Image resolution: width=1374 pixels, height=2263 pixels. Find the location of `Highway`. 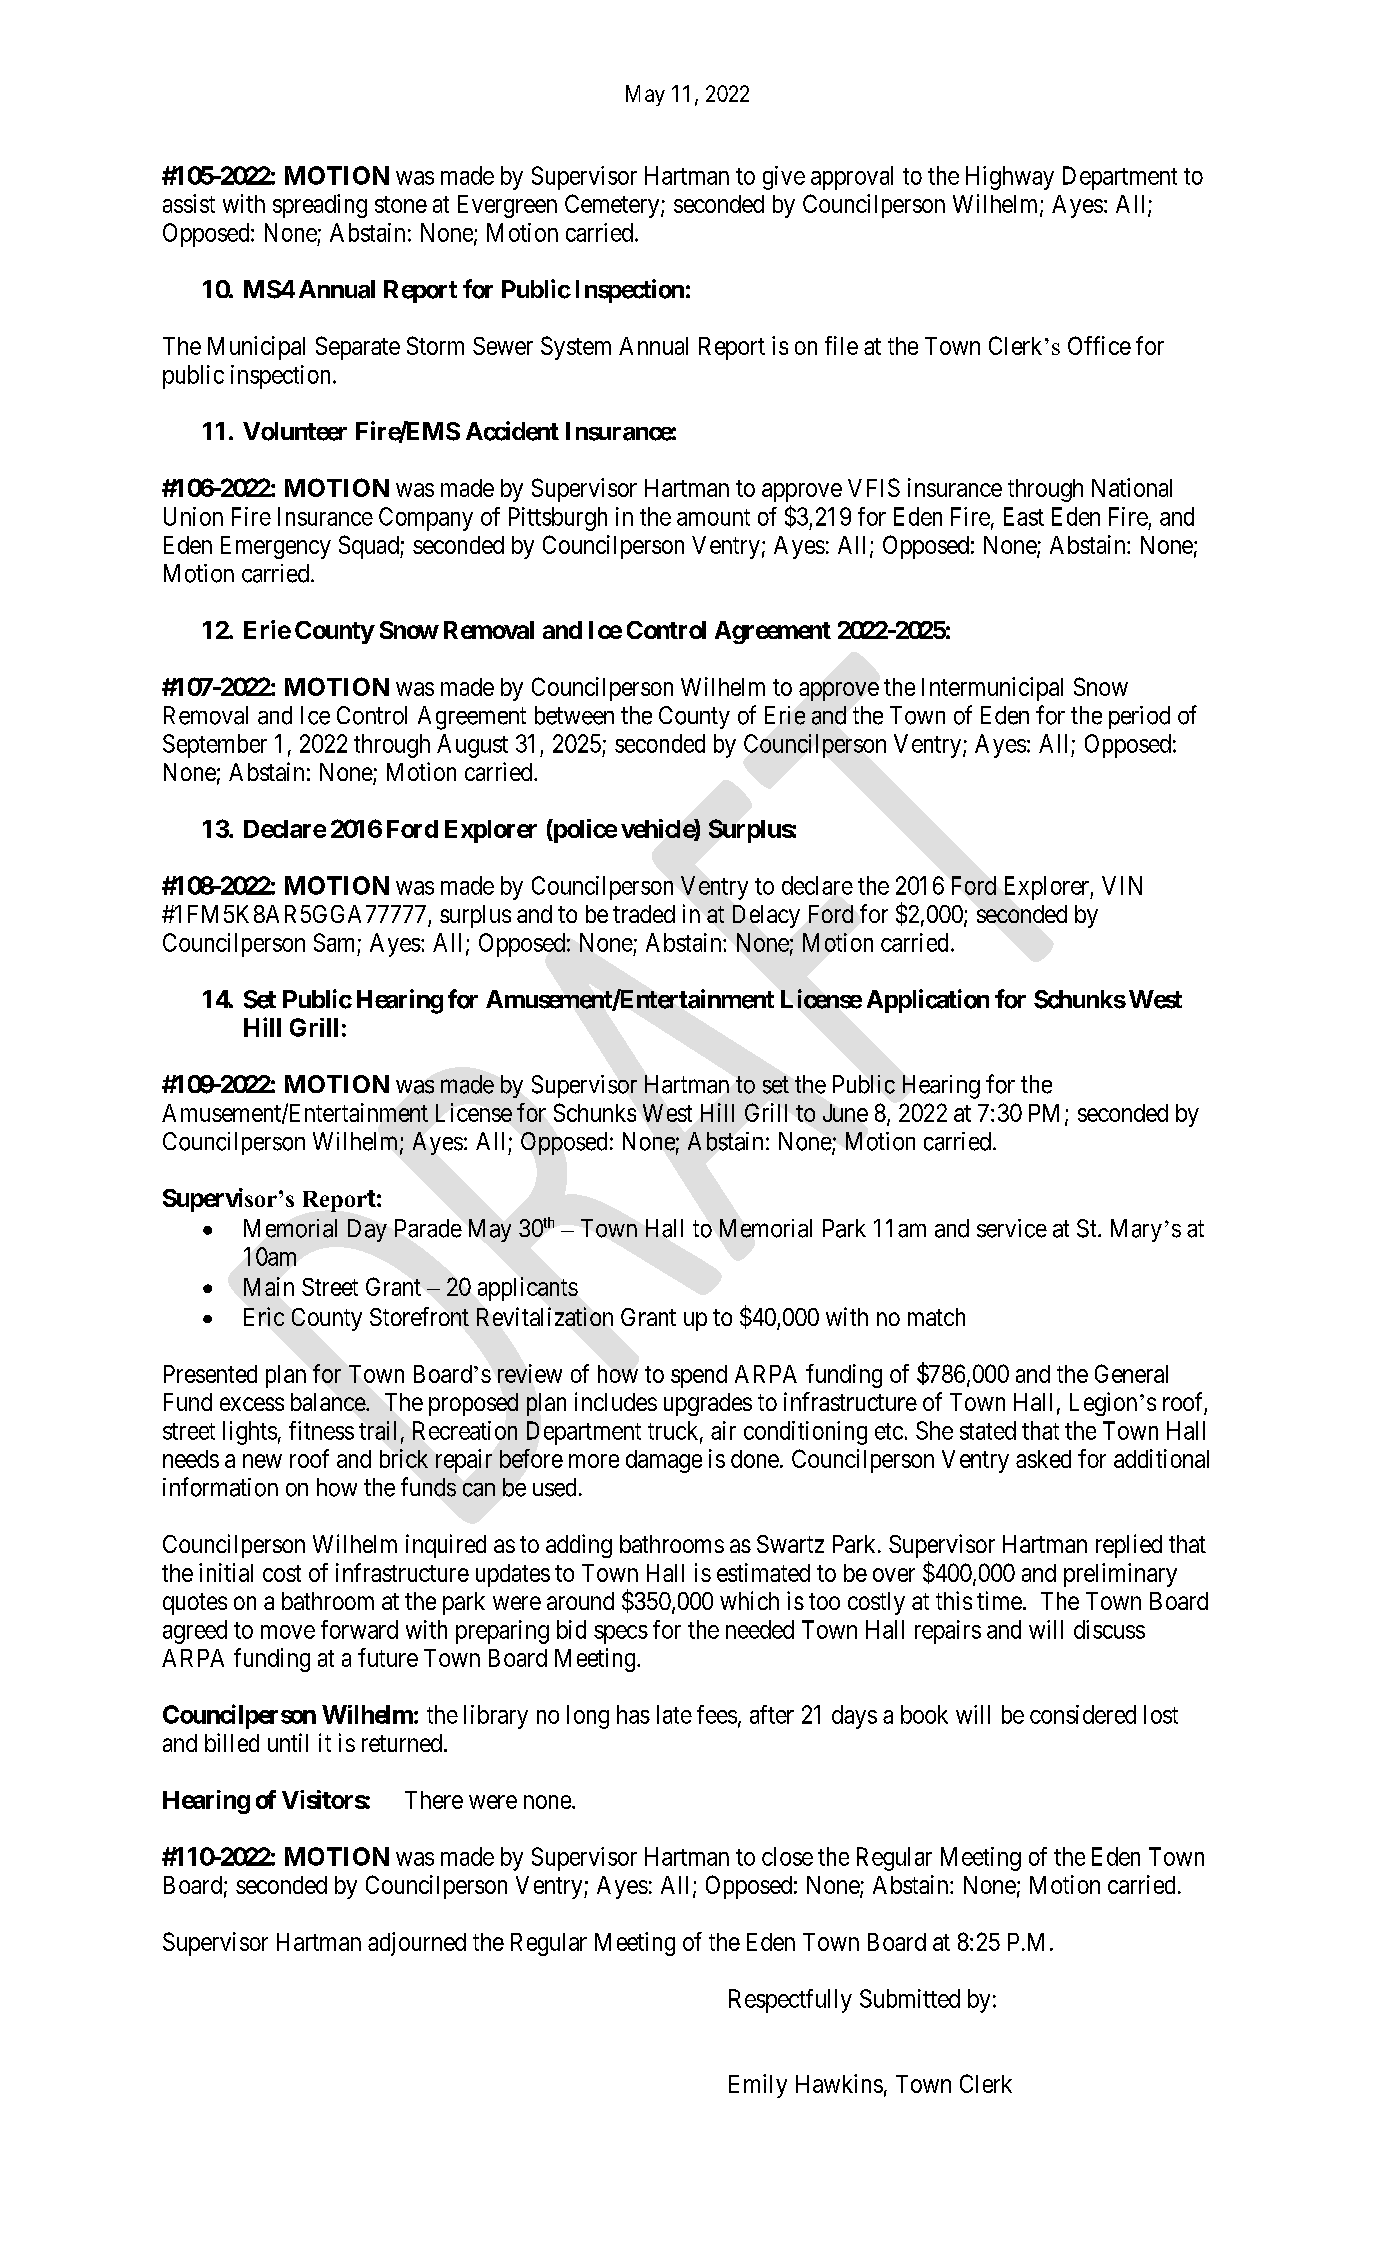

Highway is located at coordinates (1010, 178).
